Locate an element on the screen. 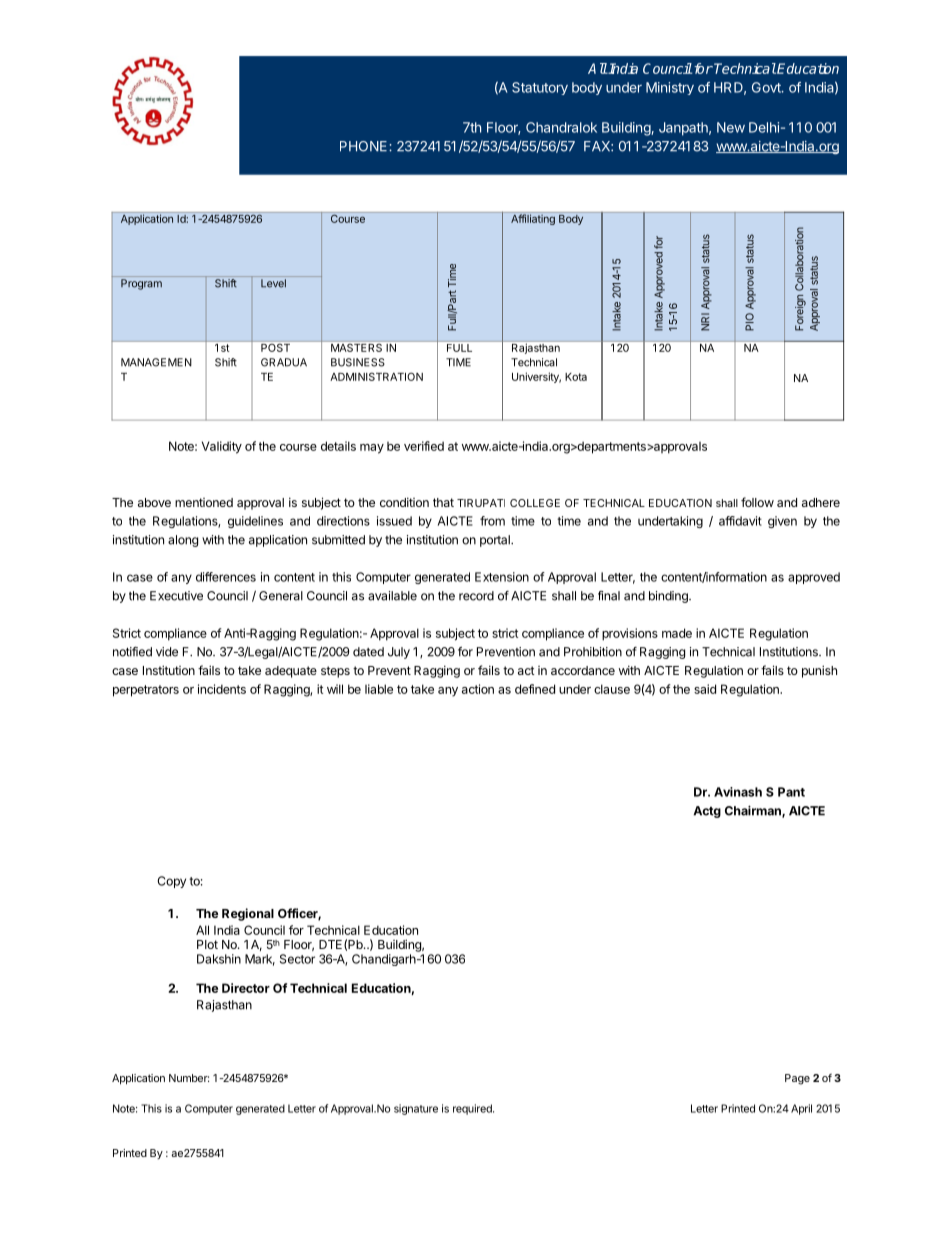 Image resolution: width=952 pixels, height=1233 pixels. verified is located at coordinates (424, 446).
